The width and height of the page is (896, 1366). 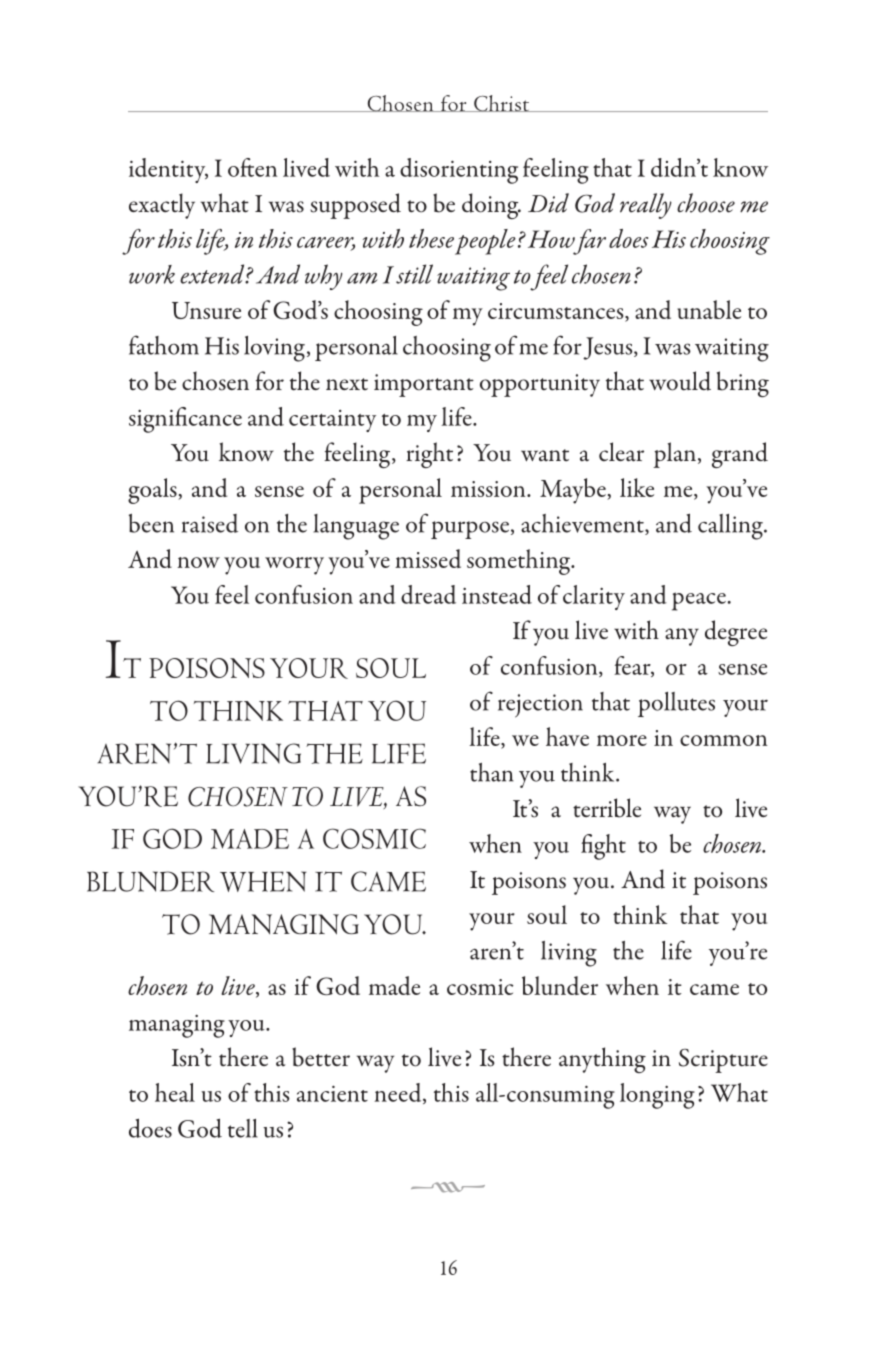 What do you see at coordinates (321, 1057) in the page?
I see `better` at bounding box center [321, 1057].
